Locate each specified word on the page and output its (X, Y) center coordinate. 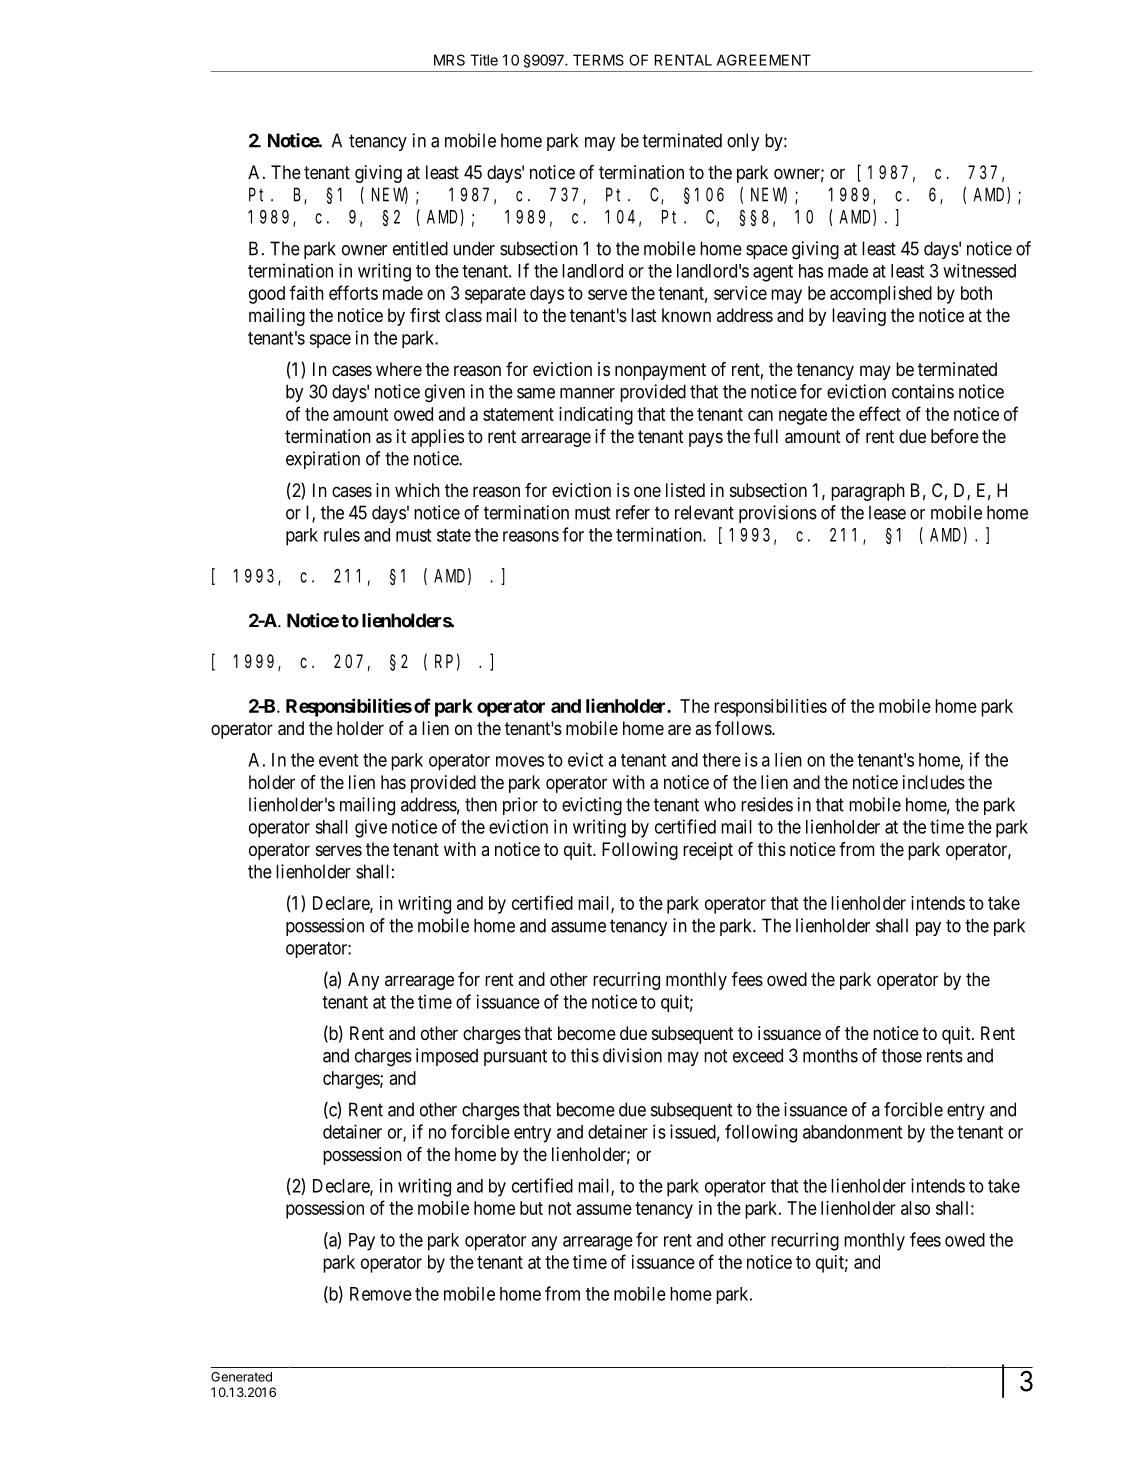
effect (880, 413)
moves (520, 761)
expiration (323, 460)
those (902, 1055)
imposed (447, 1057)
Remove (381, 1294)
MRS (449, 60)
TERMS (598, 60)
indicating (596, 416)
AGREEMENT (764, 60)
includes (934, 782)
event (338, 760)
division (632, 1055)
